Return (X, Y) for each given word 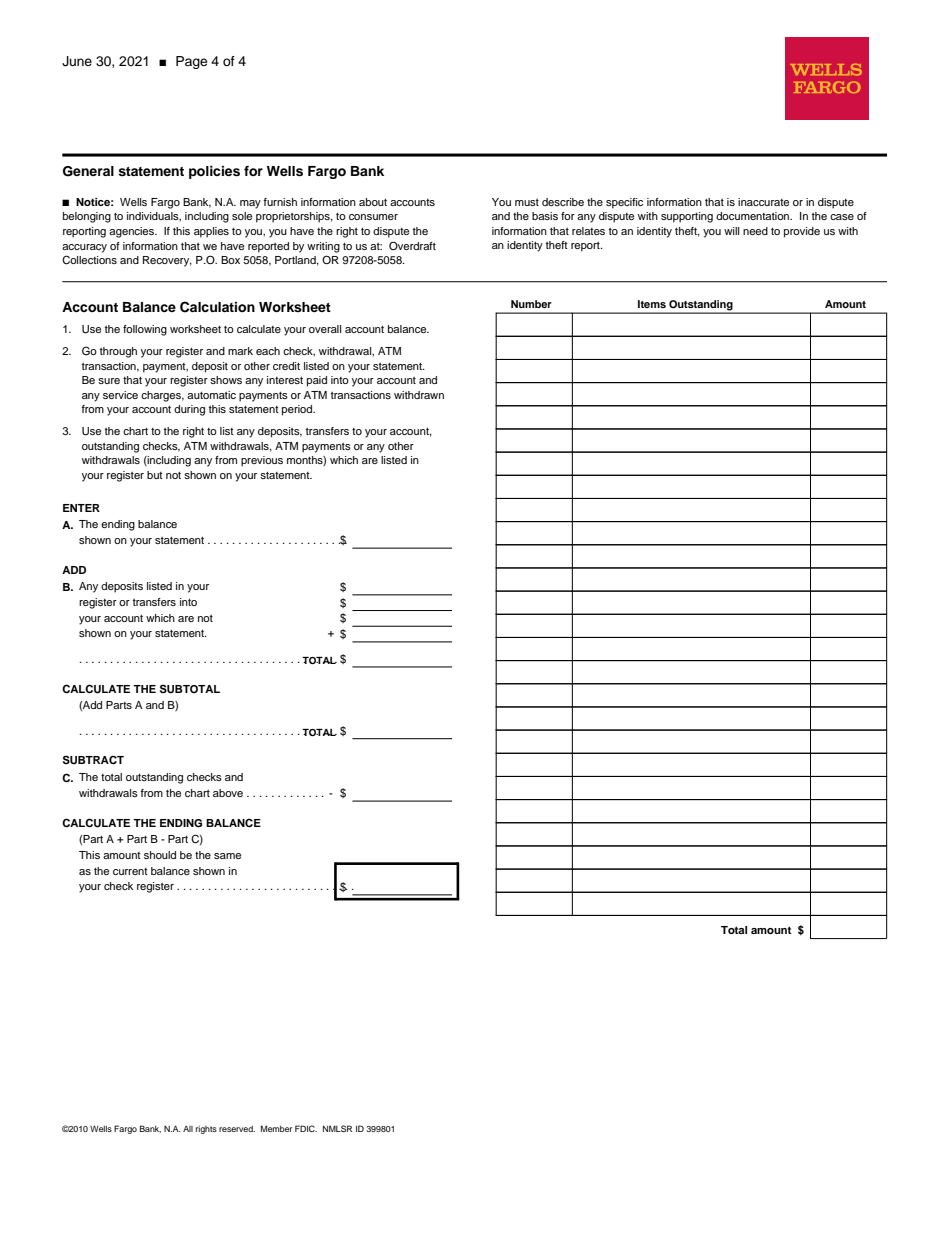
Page (191, 62)
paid (317, 381)
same (227, 856)
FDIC (306, 1128)
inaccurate (763, 202)
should (160, 855)
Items (652, 304)
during (189, 410)
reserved (237, 1129)
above (228, 793)
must (527, 202)
